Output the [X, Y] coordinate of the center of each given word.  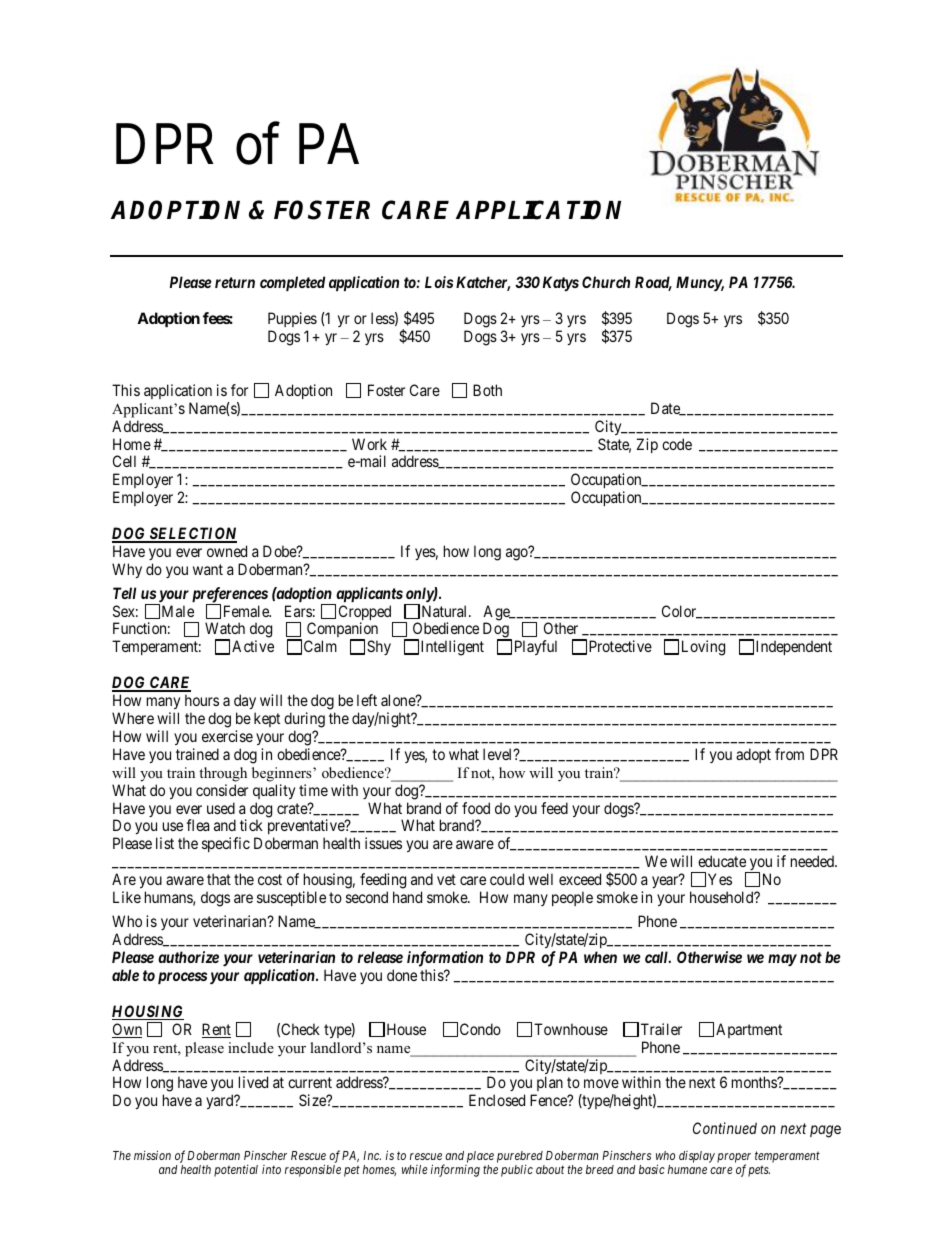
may [782, 960]
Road [653, 283]
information [445, 959]
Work [369, 444]
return [235, 282]
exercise [227, 736]
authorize [188, 957]
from [789, 754]
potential [236, 1171]
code [677, 444]
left [367, 700]
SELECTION [192, 534]
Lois [439, 282]
